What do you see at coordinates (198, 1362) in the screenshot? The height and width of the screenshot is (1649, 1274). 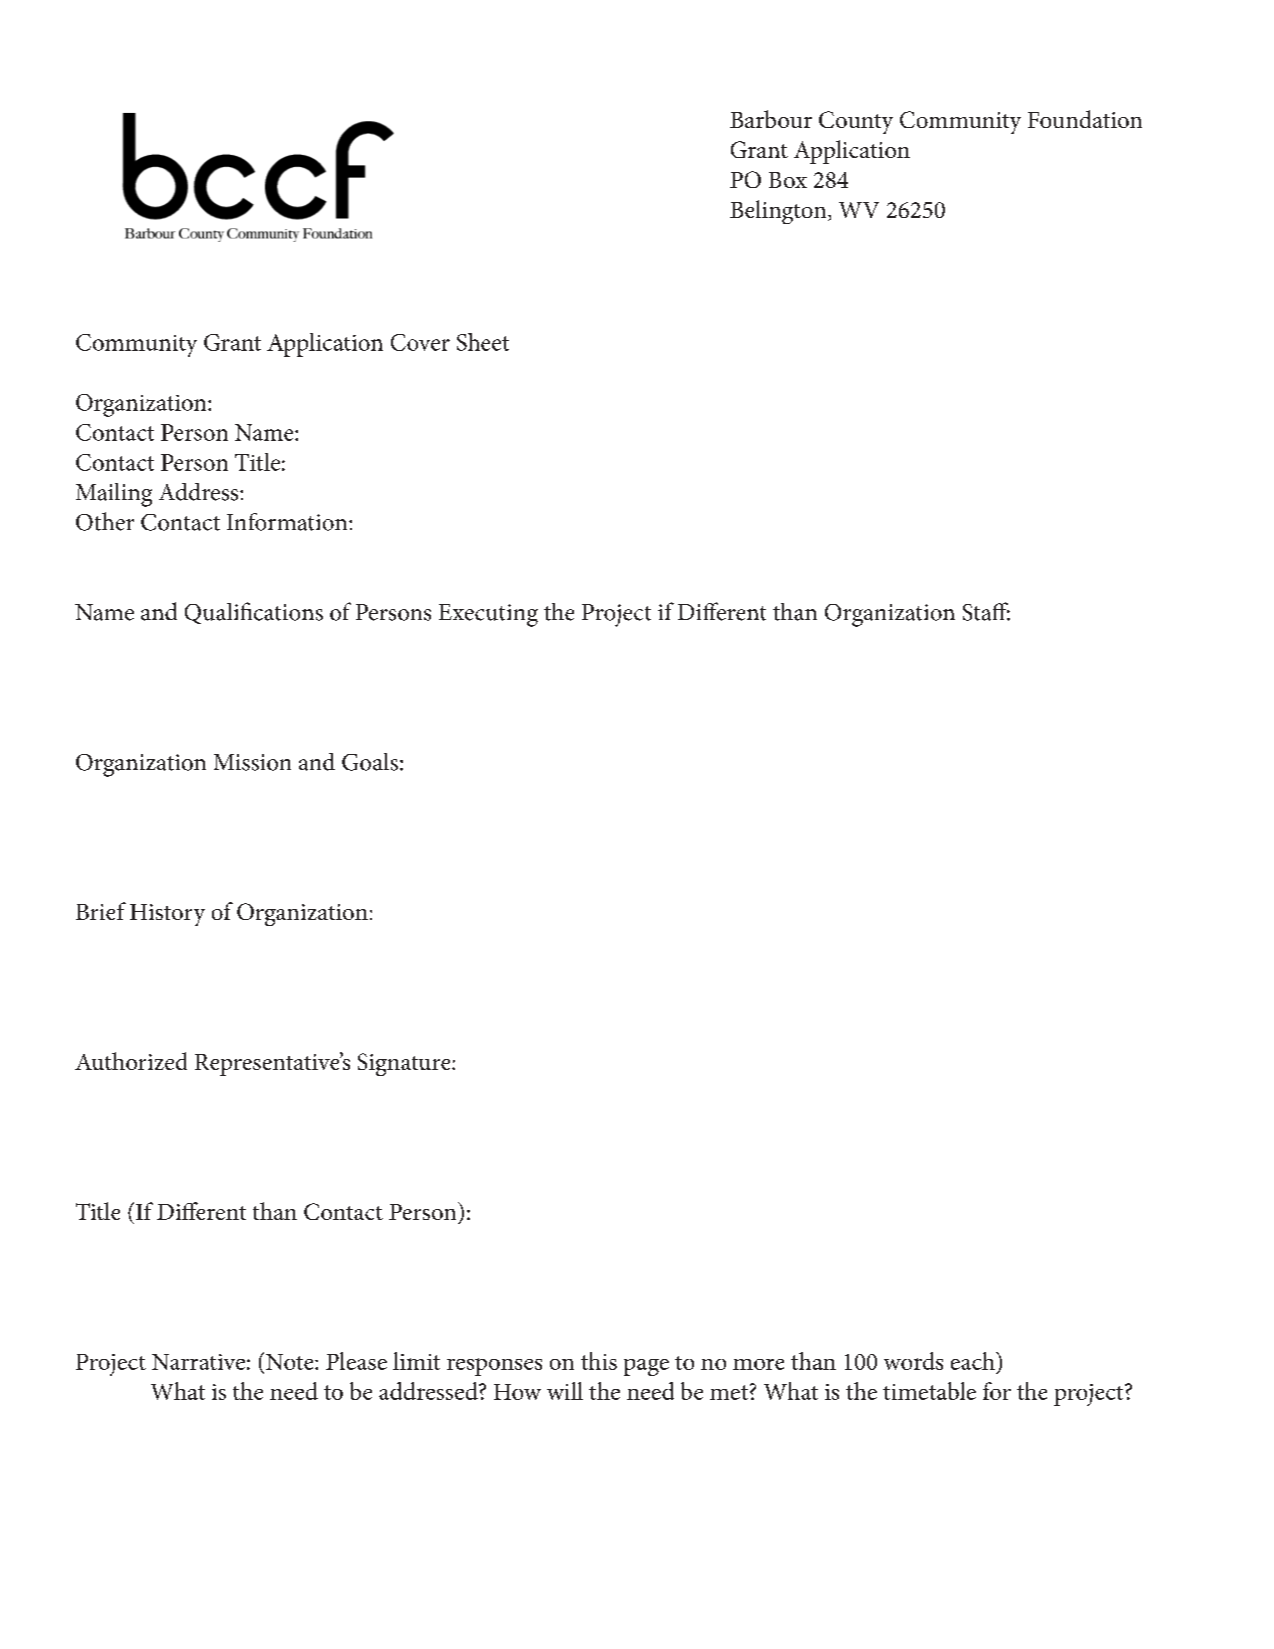 I see `Narrative` at bounding box center [198, 1362].
